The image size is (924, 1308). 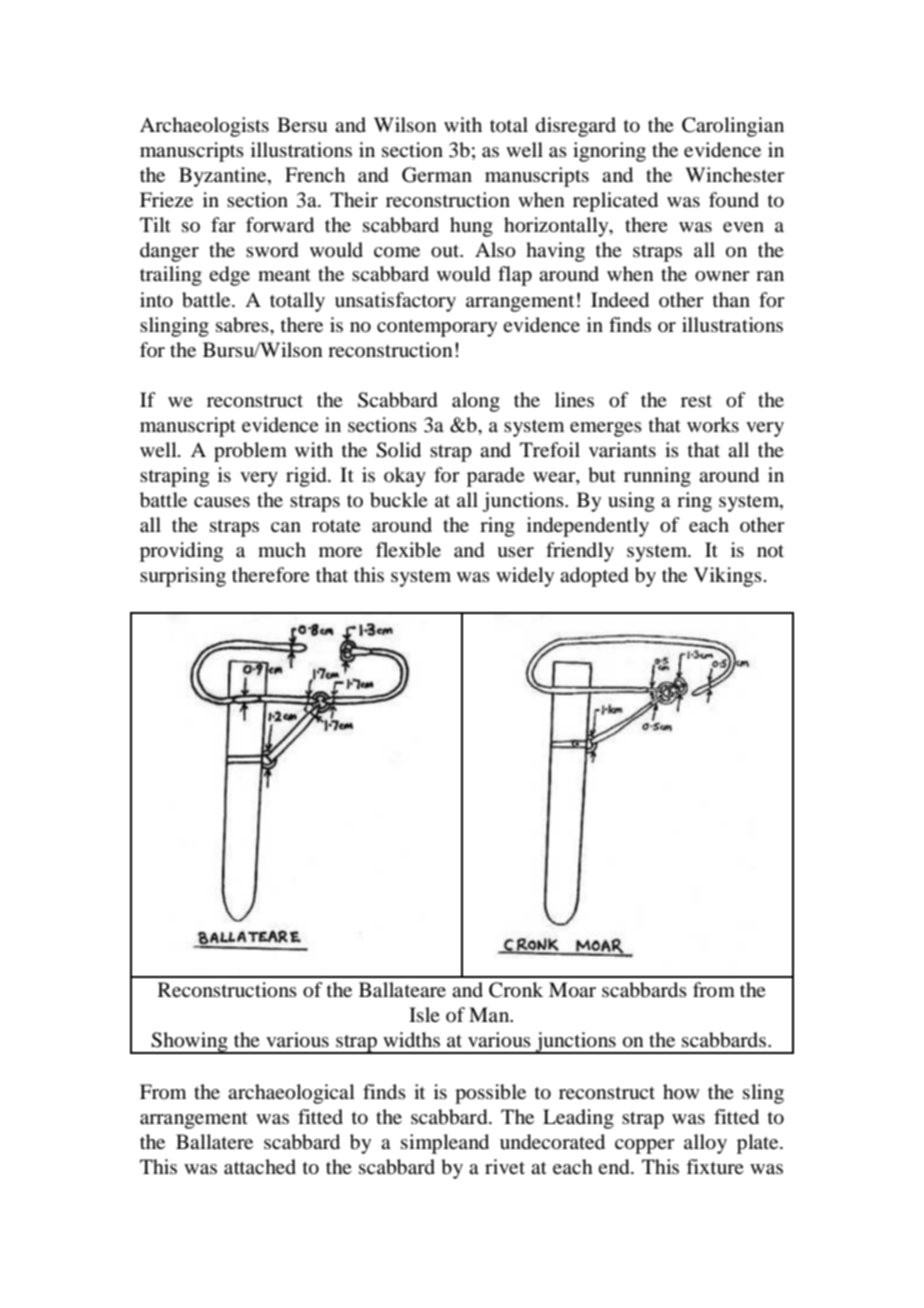 What do you see at coordinates (437, 328) in the image?
I see `contemporary` at bounding box center [437, 328].
